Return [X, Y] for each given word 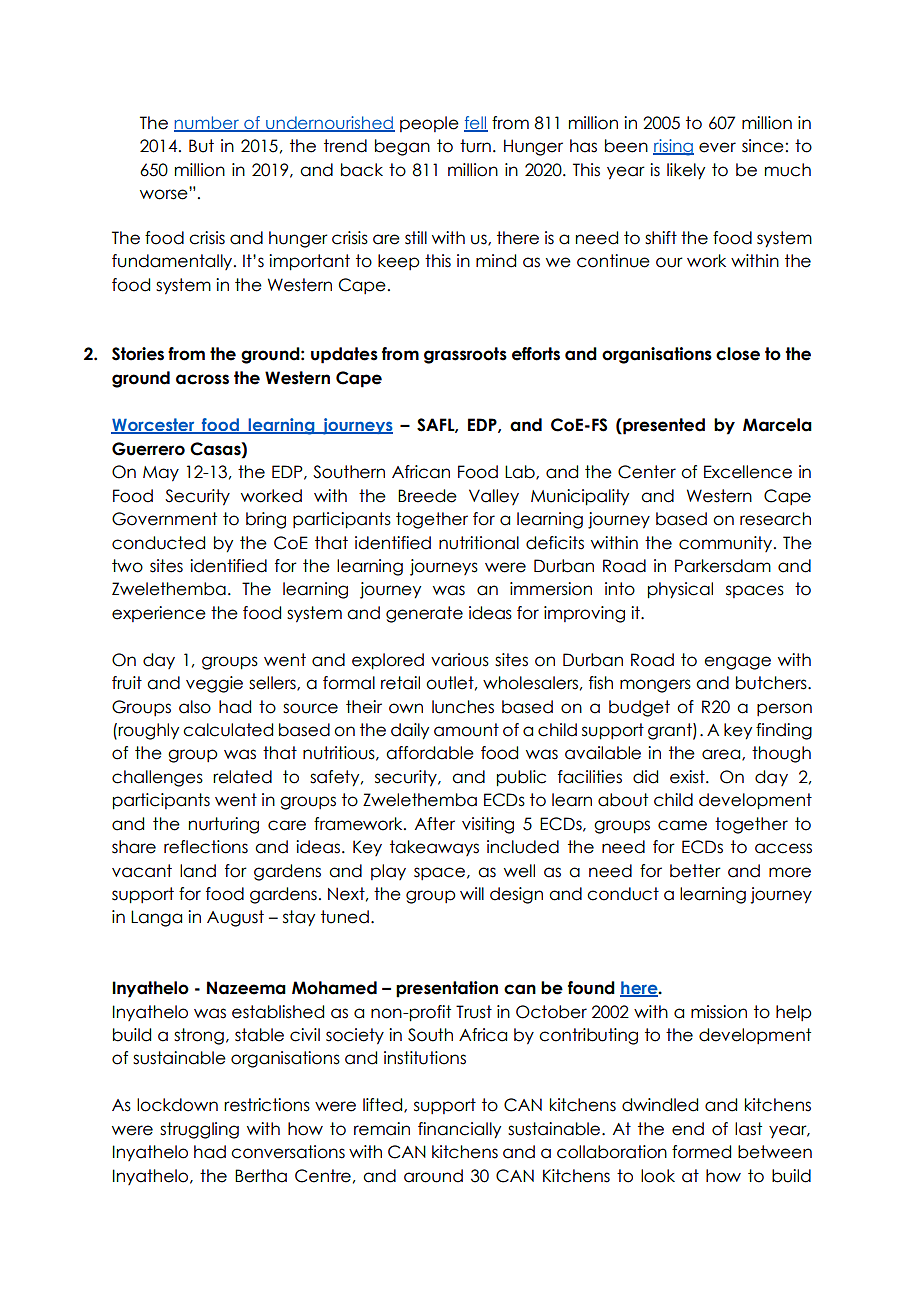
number [207, 123]
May [161, 474]
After [435, 824]
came [682, 825]
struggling [199, 1130]
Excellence [748, 472]
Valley [494, 497]
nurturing [224, 825]
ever [717, 147]
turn [475, 146]
